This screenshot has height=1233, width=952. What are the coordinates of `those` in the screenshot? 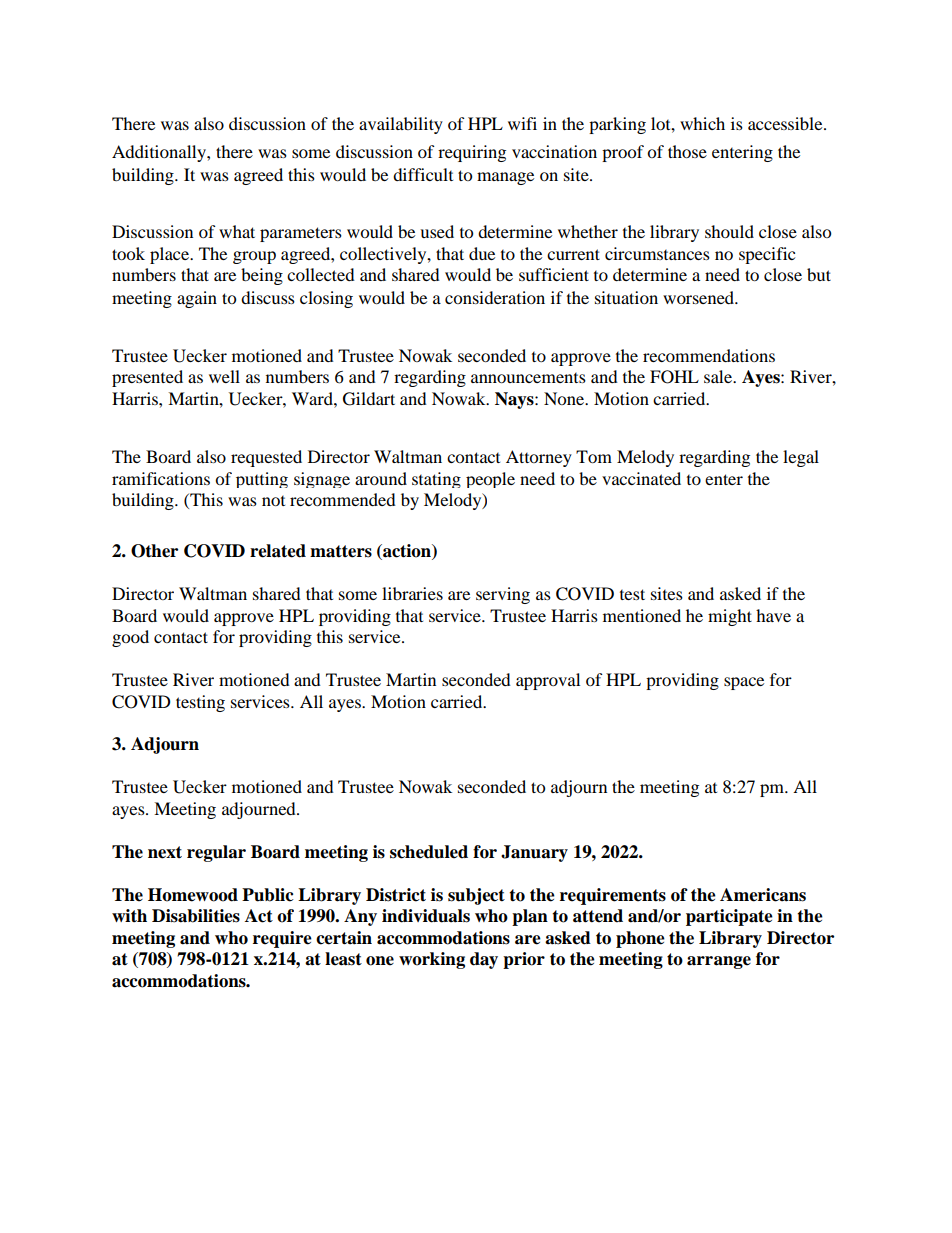 It's located at (687, 151).
